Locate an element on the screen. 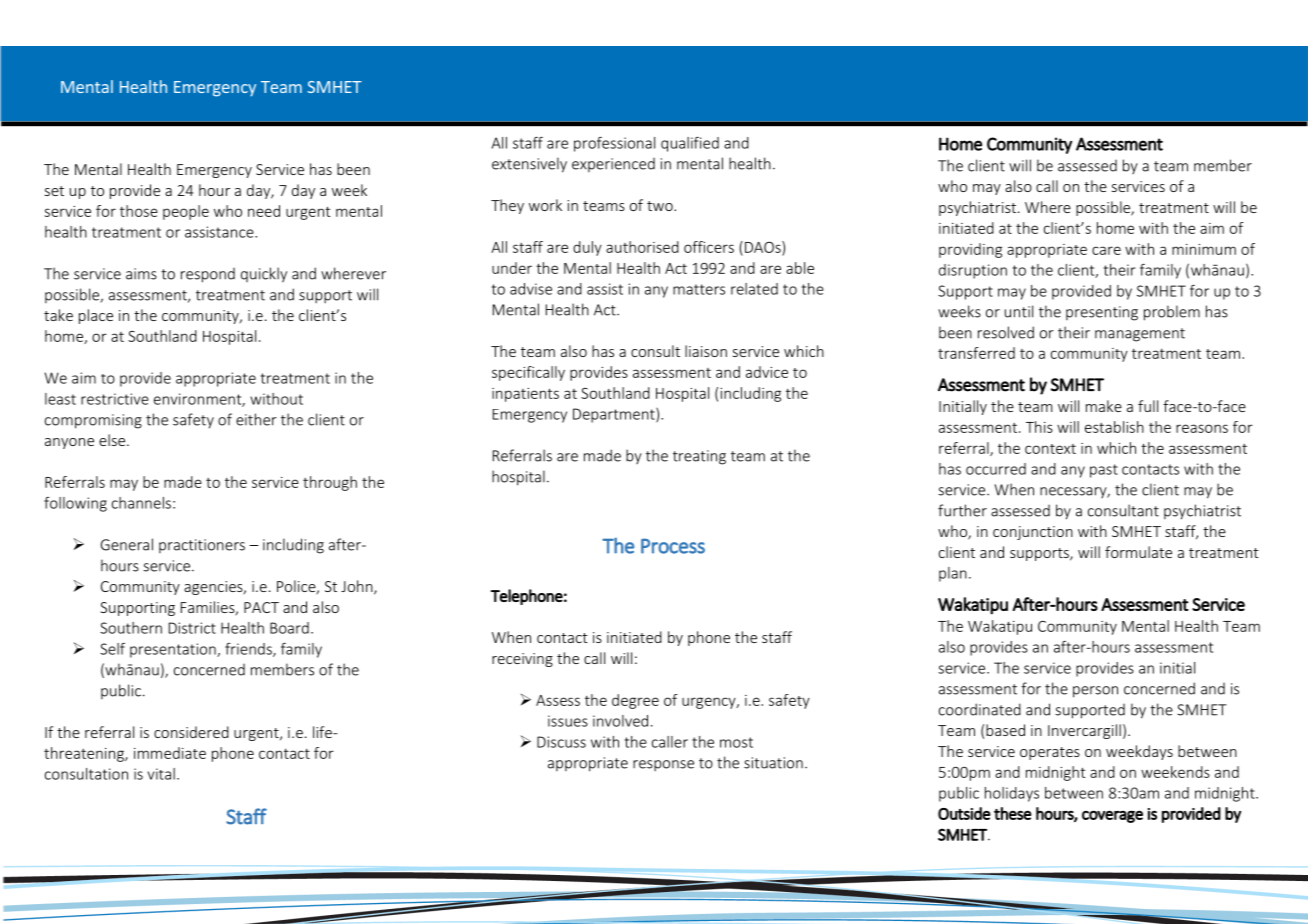 This screenshot has height=924, width=1308. past is located at coordinates (1104, 471).
